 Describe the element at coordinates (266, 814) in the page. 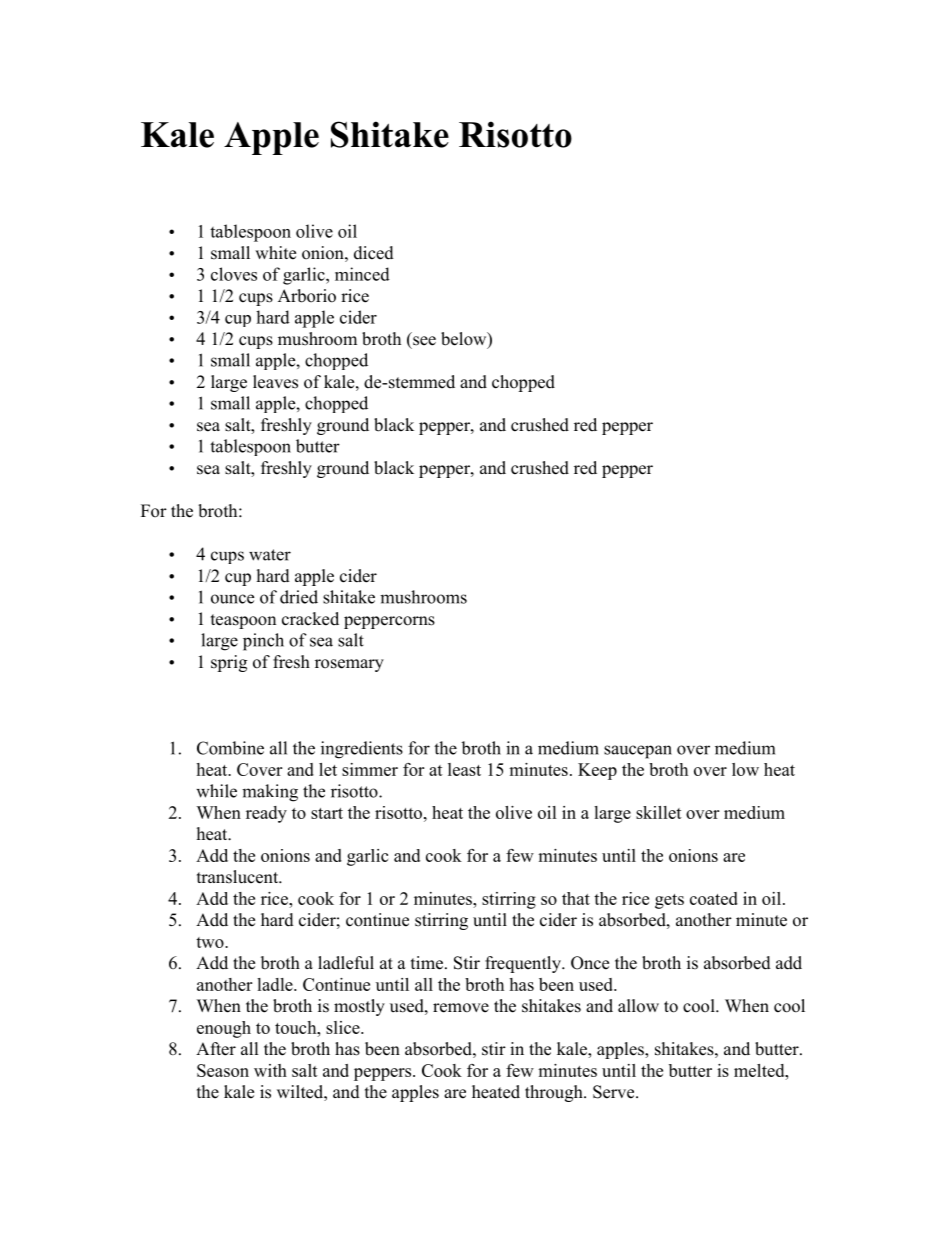

I see `ready` at that location.
